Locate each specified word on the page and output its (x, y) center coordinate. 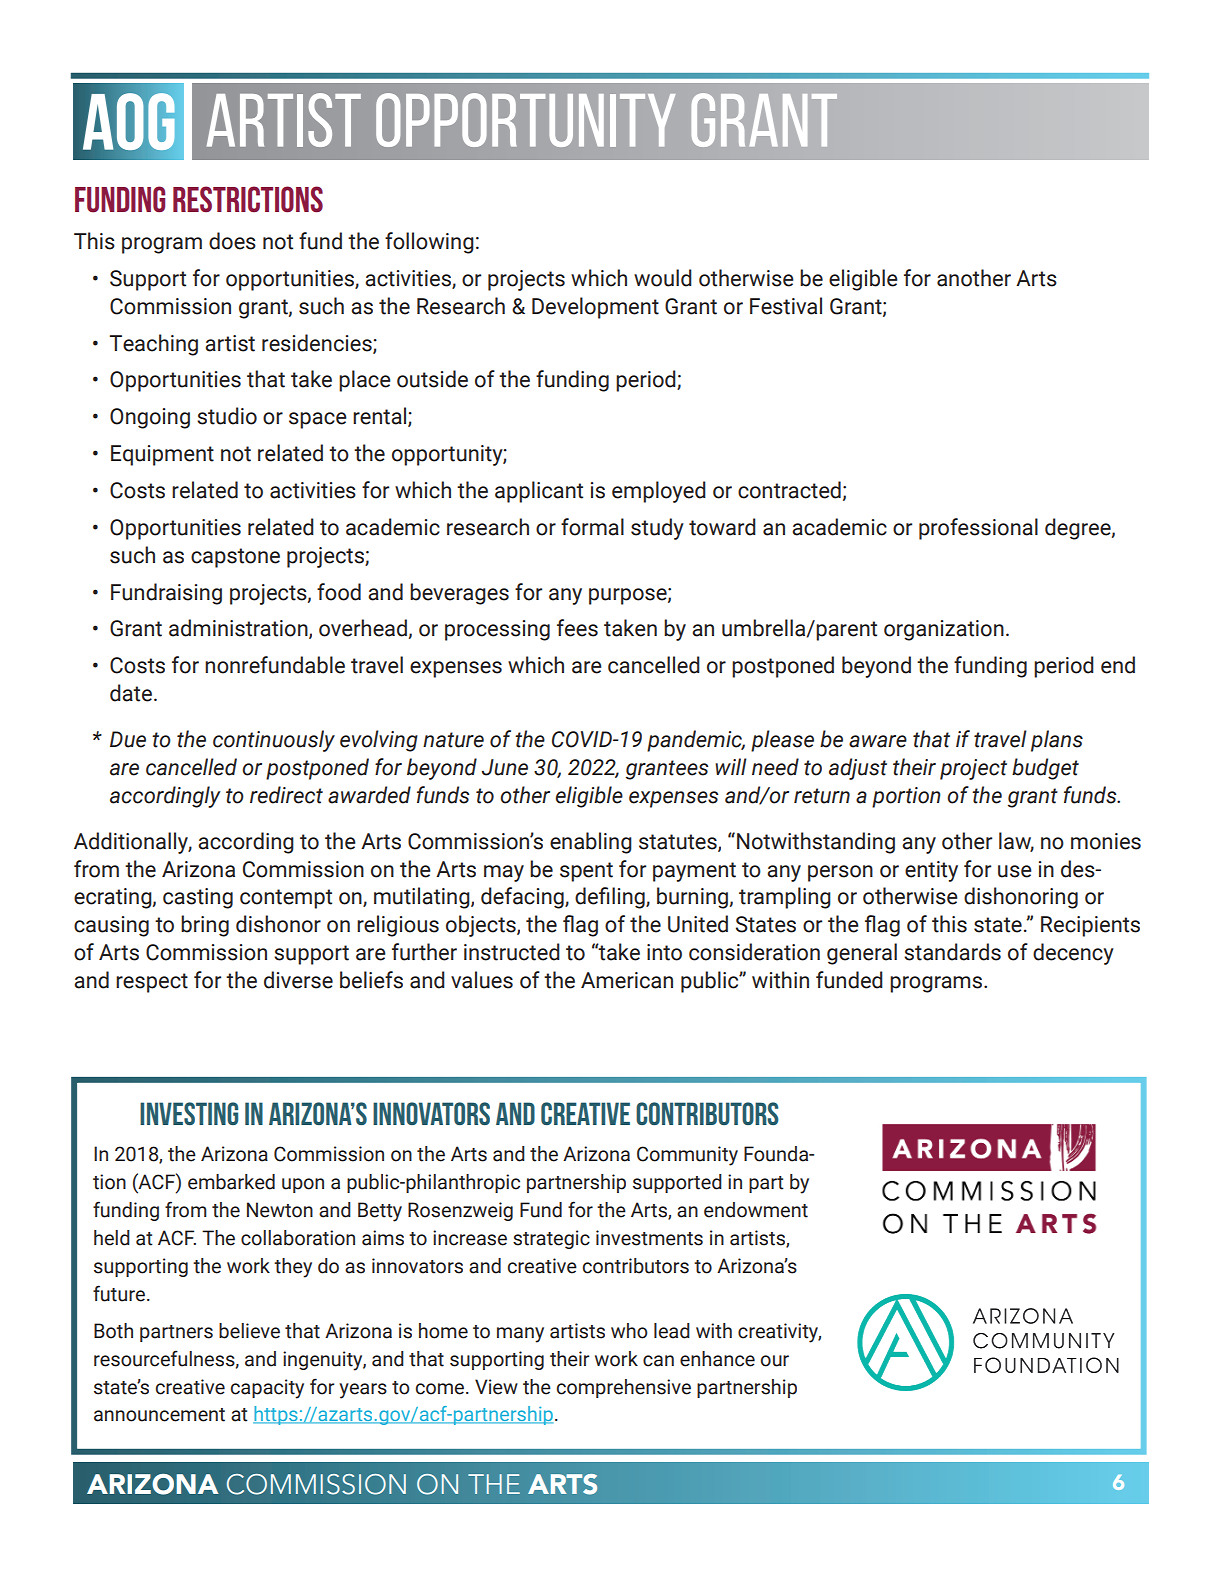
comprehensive (624, 1388)
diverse (298, 980)
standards (952, 952)
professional (978, 529)
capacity (267, 1389)
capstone (235, 558)
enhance (717, 1359)
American (627, 980)
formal (592, 527)
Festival (786, 306)
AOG (129, 122)
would (663, 278)
